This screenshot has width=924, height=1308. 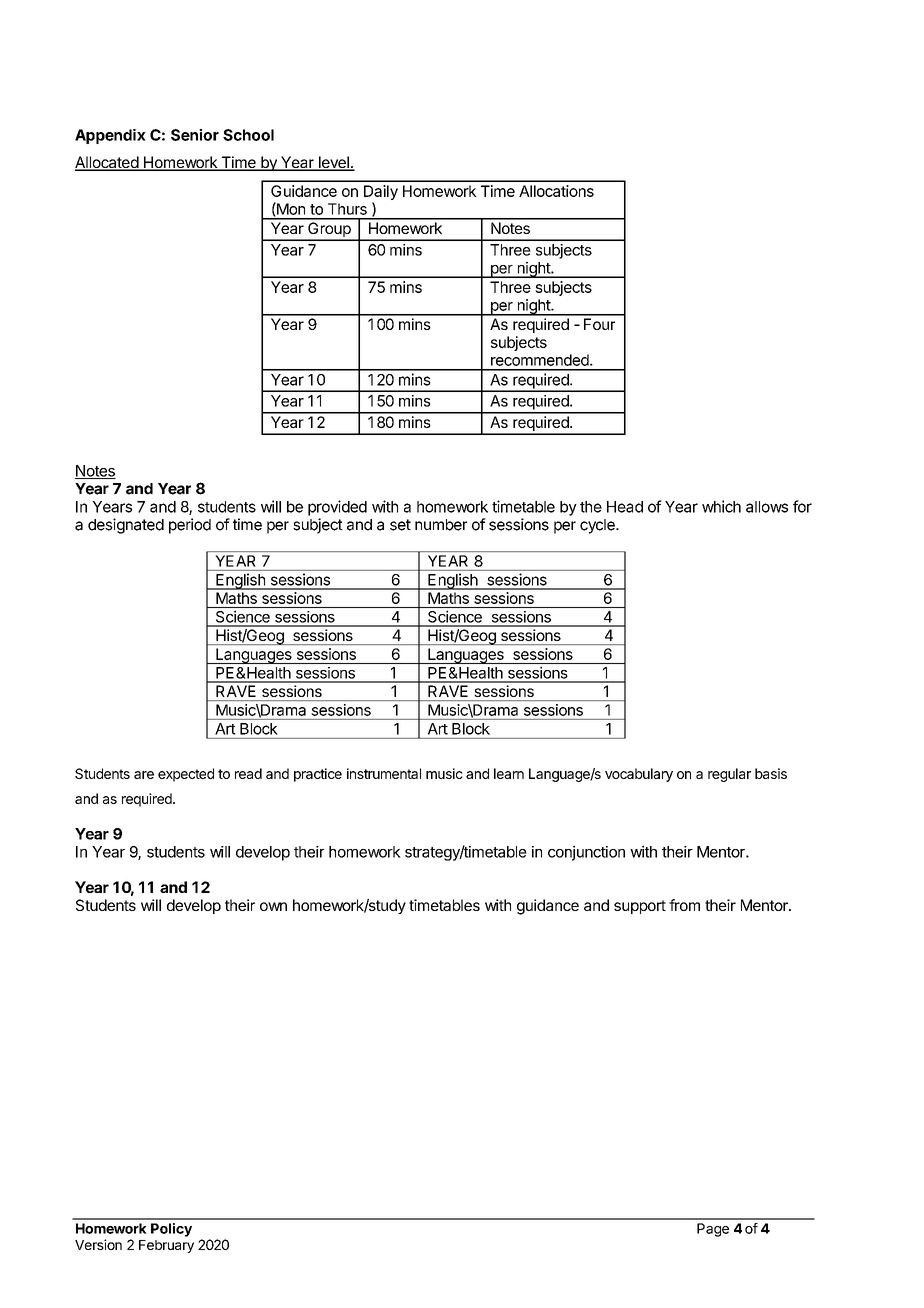 I want to click on Allocations, so click(x=556, y=191).
